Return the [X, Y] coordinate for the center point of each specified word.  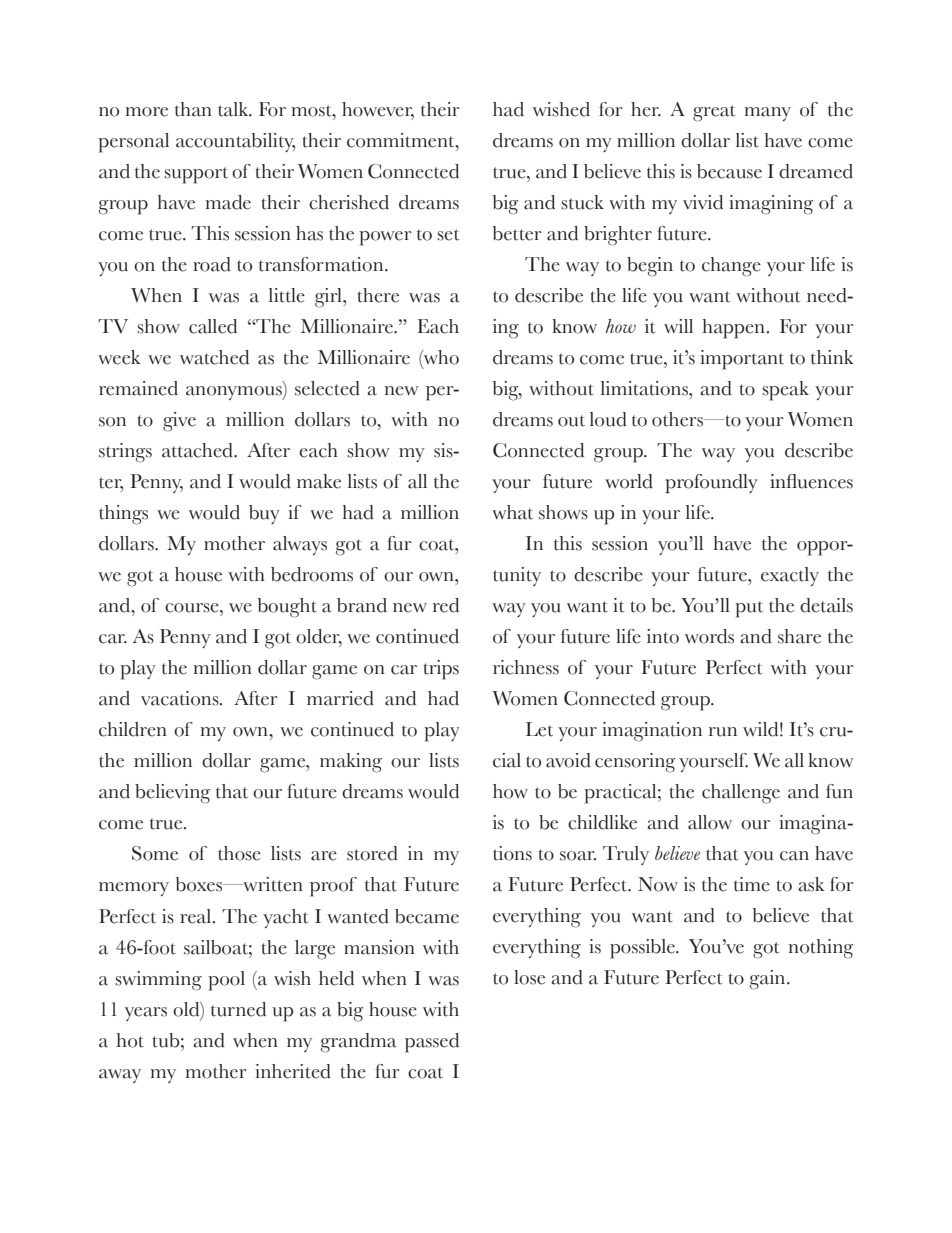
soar [578, 856]
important [742, 360]
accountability [235, 142]
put [749, 609]
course [193, 608]
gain [769, 980]
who [440, 357]
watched [214, 357]
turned [238, 1009]
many [768, 114]
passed [432, 1043]
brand [362, 605]
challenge [741, 794]
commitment [402, 140]
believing [173, 794]
